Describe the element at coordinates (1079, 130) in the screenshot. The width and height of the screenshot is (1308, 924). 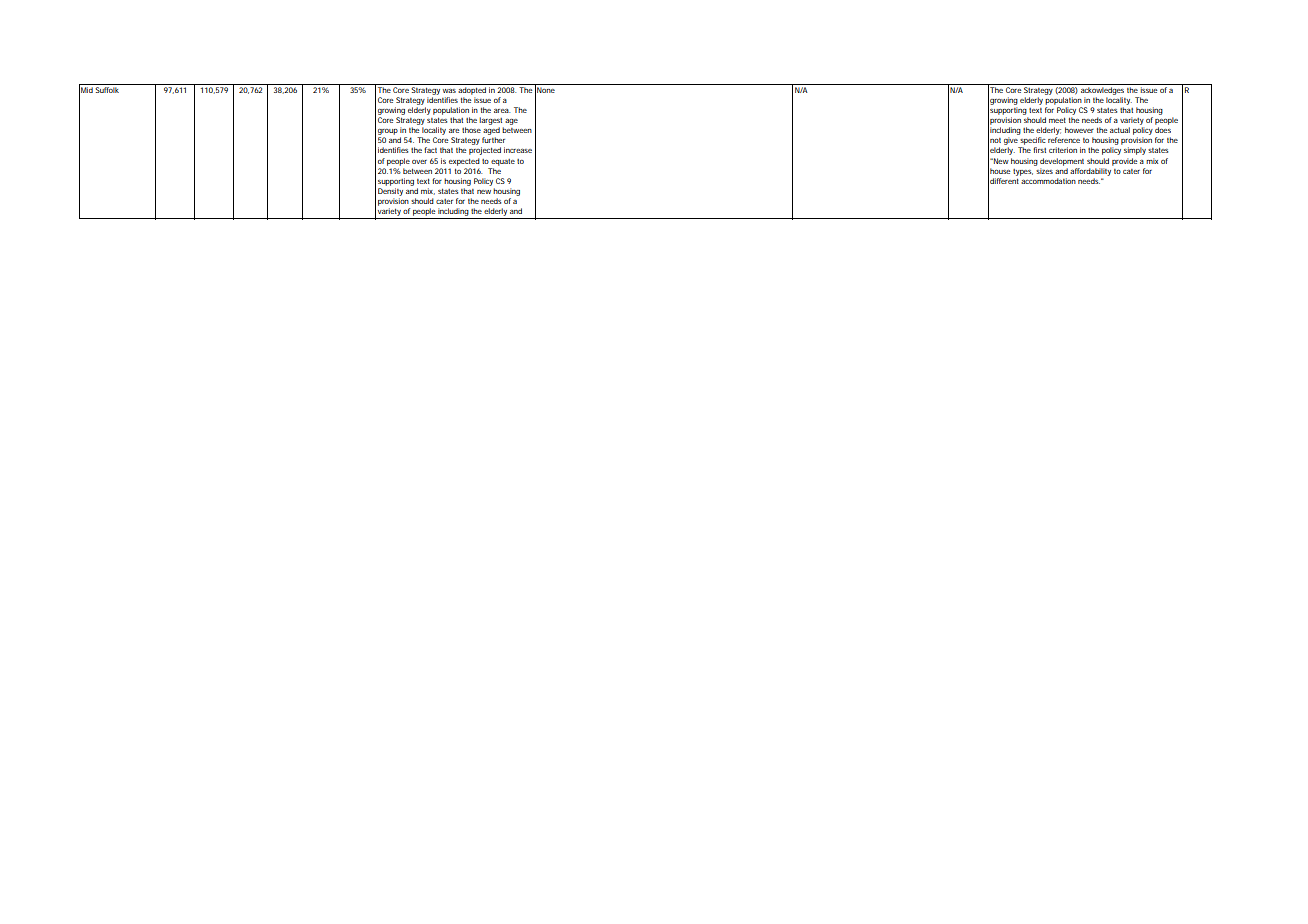
I see `however` at that location.
